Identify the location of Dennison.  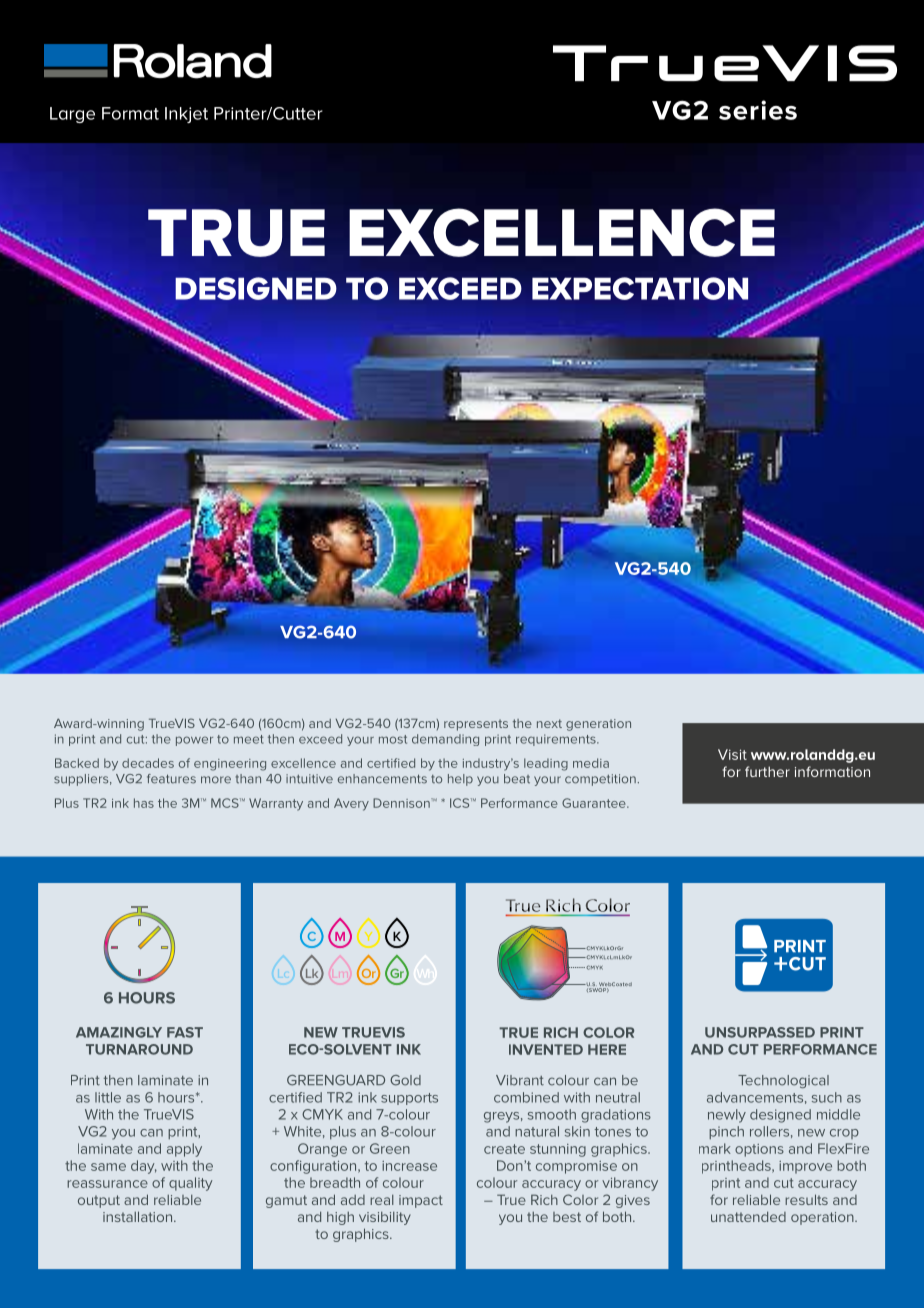
(402, 803).
